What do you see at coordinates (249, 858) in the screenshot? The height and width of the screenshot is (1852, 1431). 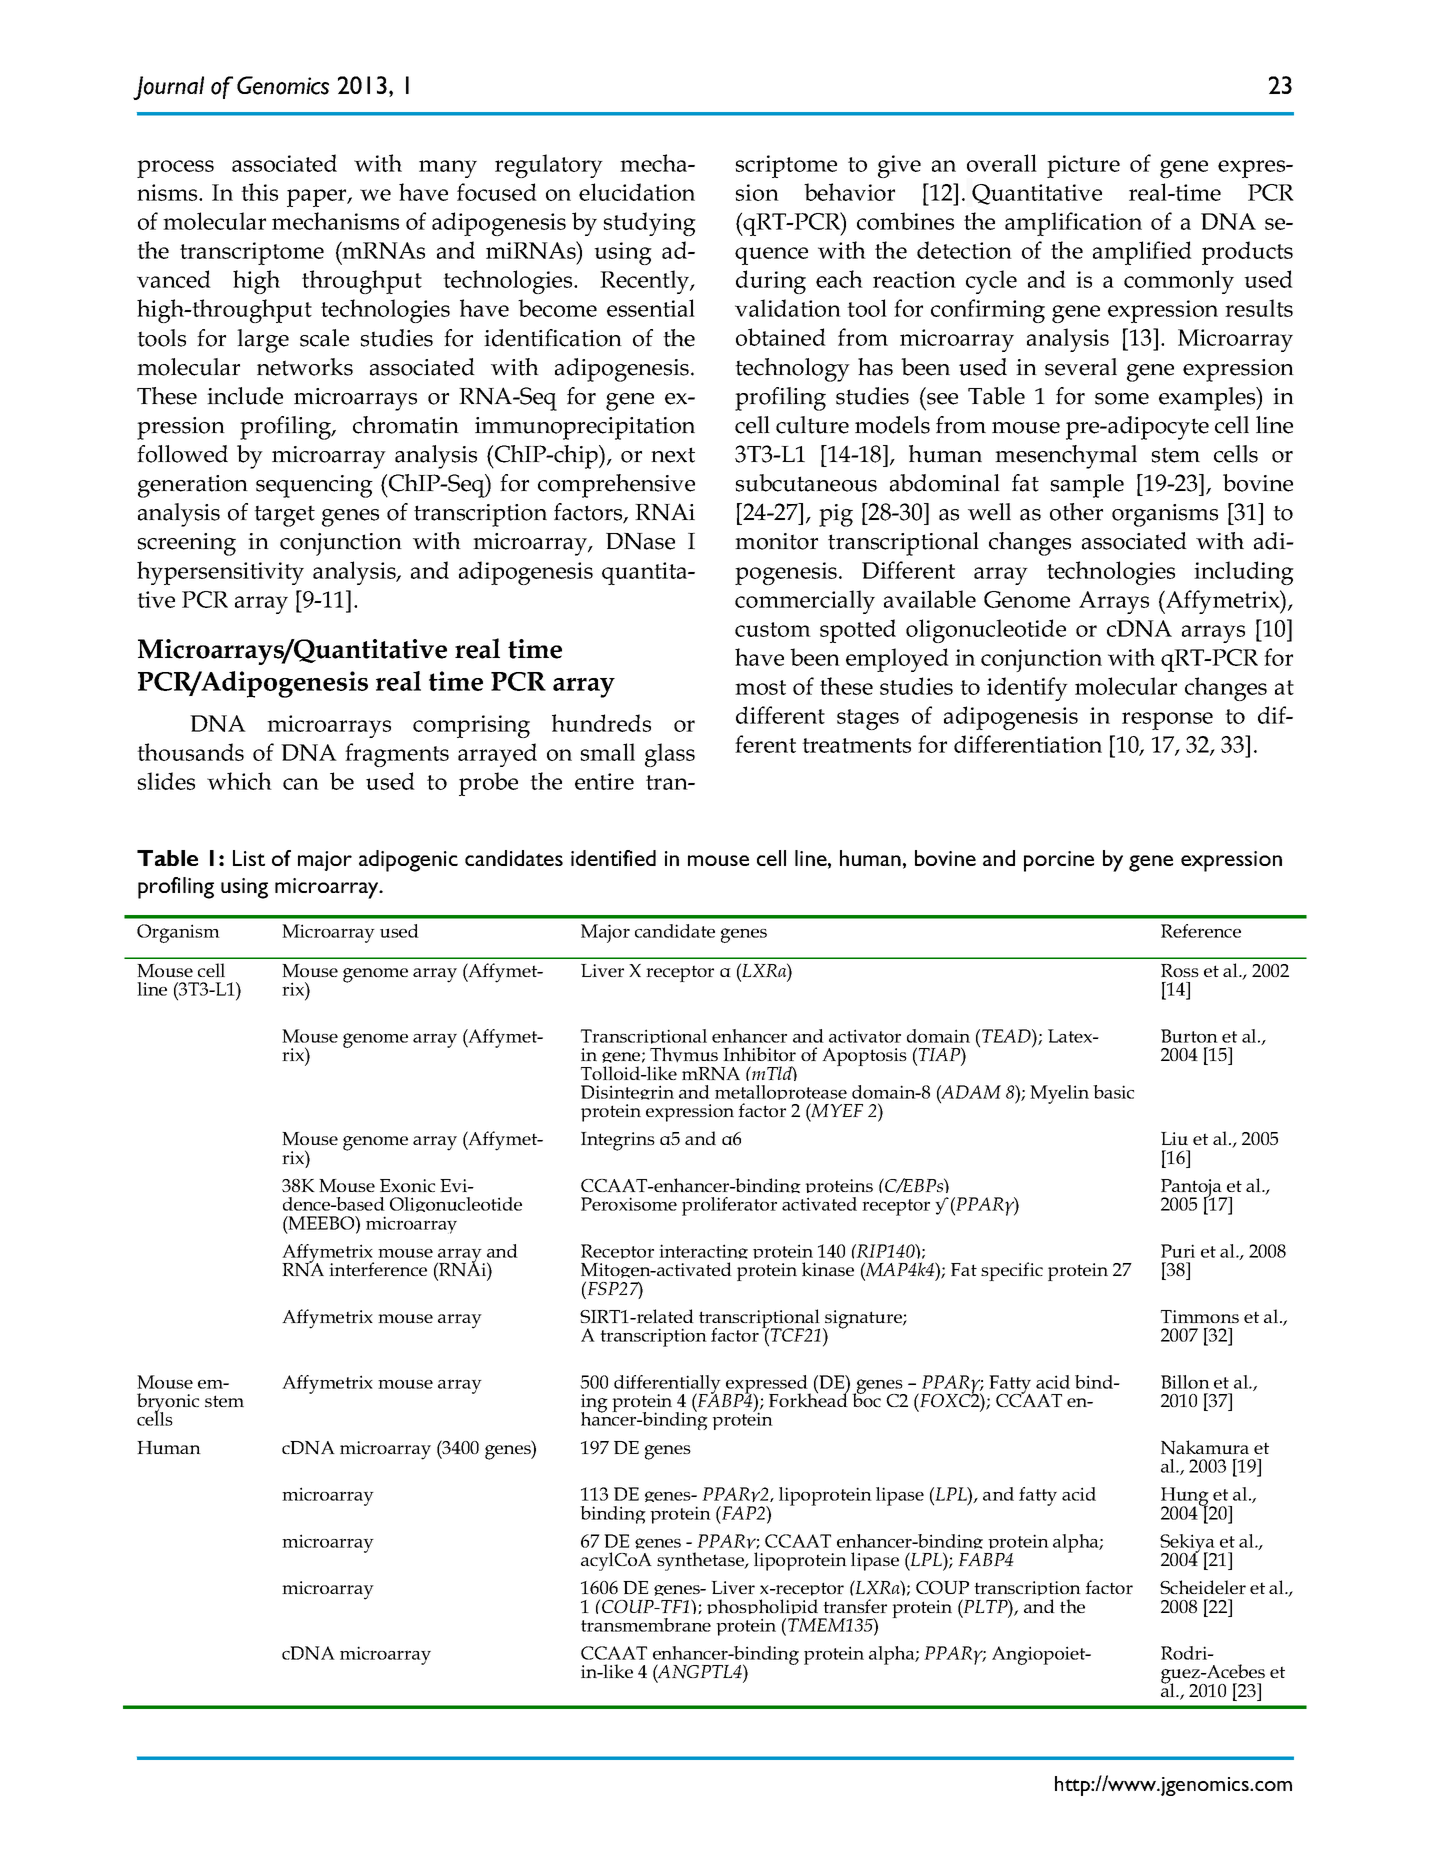 I see `List` at bounding box center [249, 858].
